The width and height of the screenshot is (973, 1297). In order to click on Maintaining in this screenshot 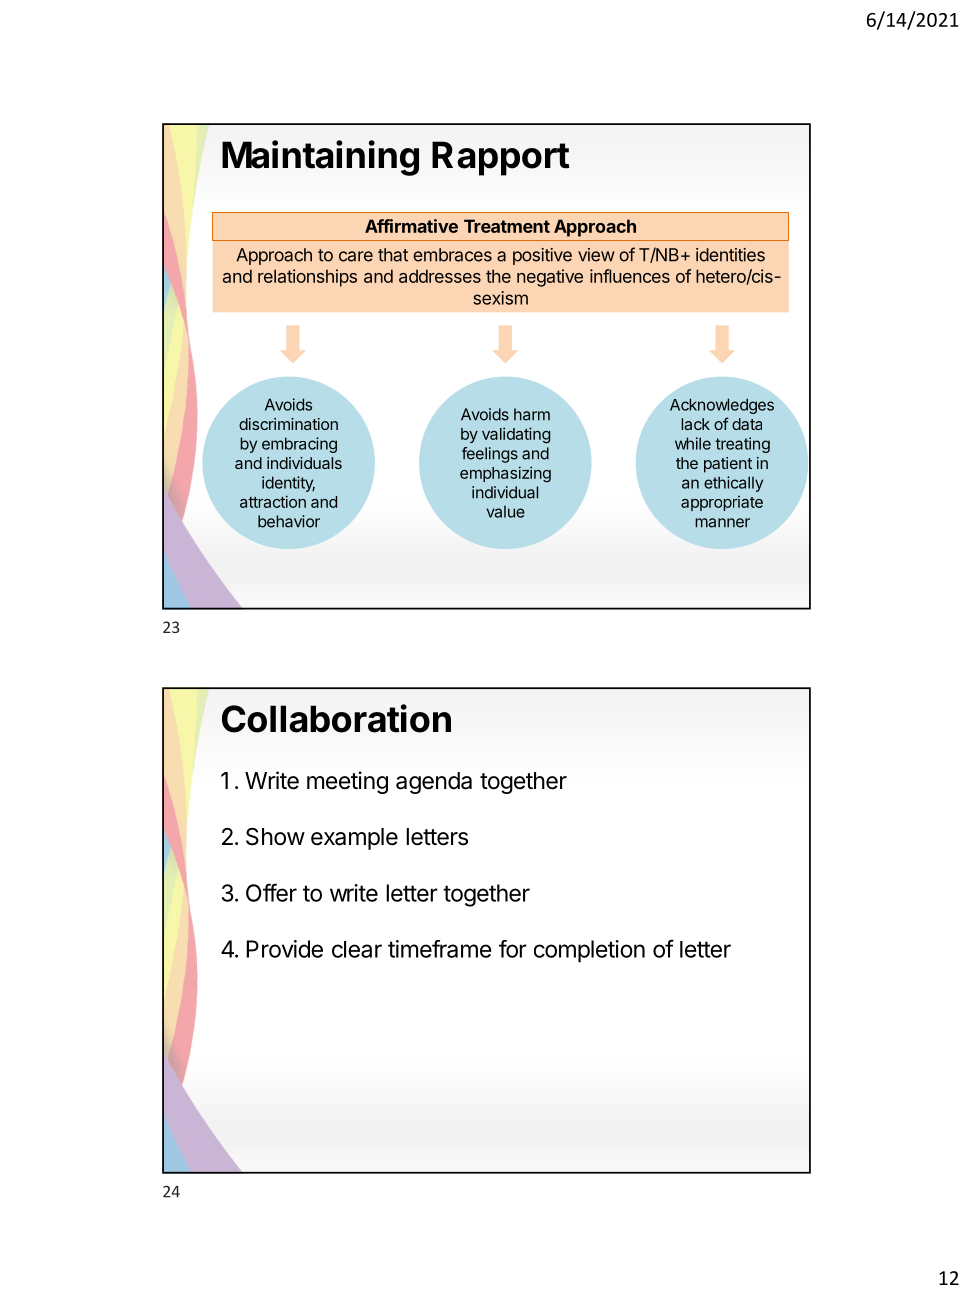, I will do `click(320, 158)`.
